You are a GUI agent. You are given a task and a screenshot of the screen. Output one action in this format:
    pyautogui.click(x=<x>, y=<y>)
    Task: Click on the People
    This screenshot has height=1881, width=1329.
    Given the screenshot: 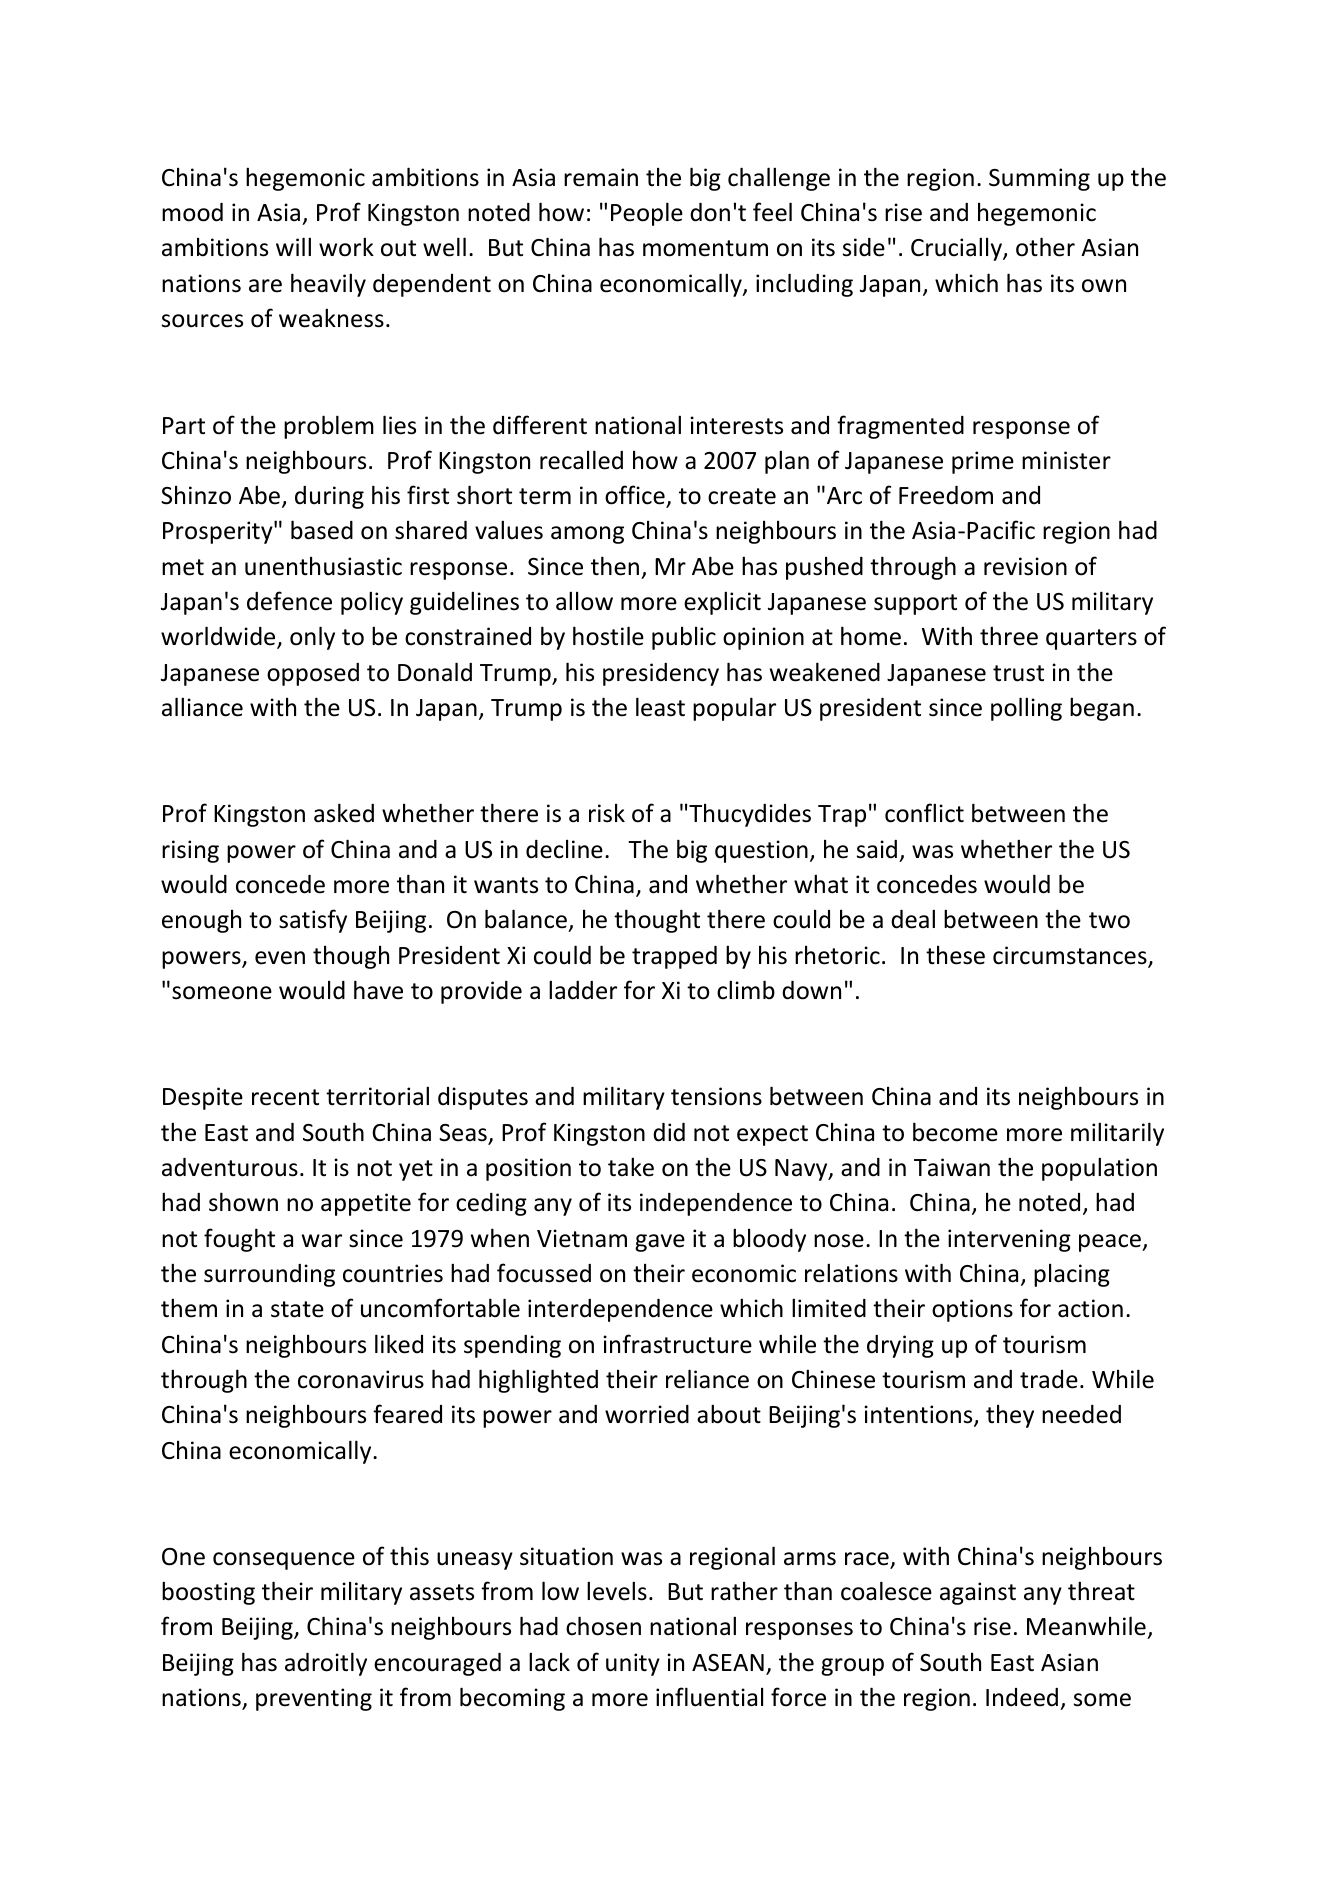 What is the action you would take?
    pyautogui.click(x=647, y=214)
